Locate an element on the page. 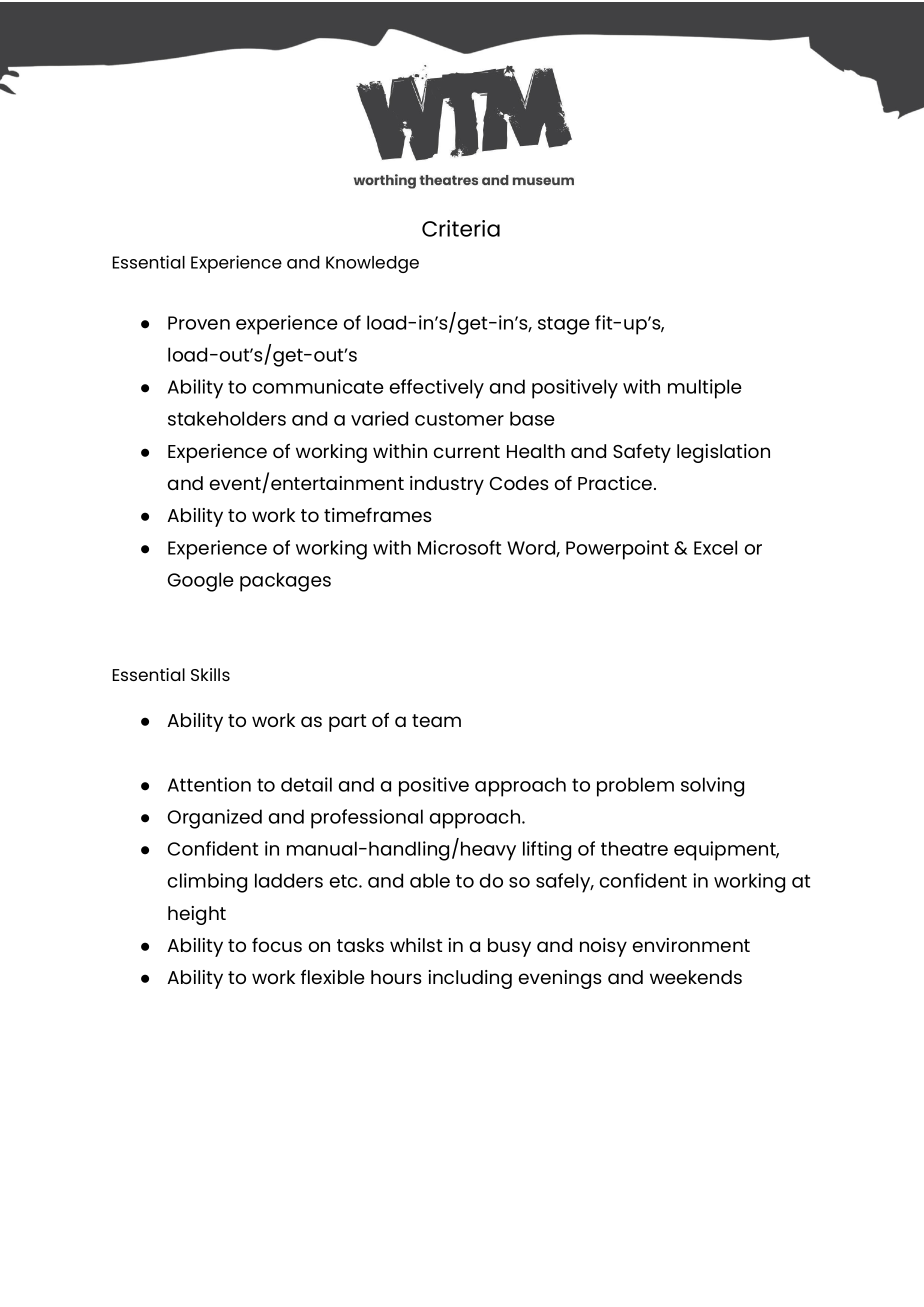 Image resolution: width=924 pixels, height=1307 pixels. industry is located at coordinates (447, 485).
